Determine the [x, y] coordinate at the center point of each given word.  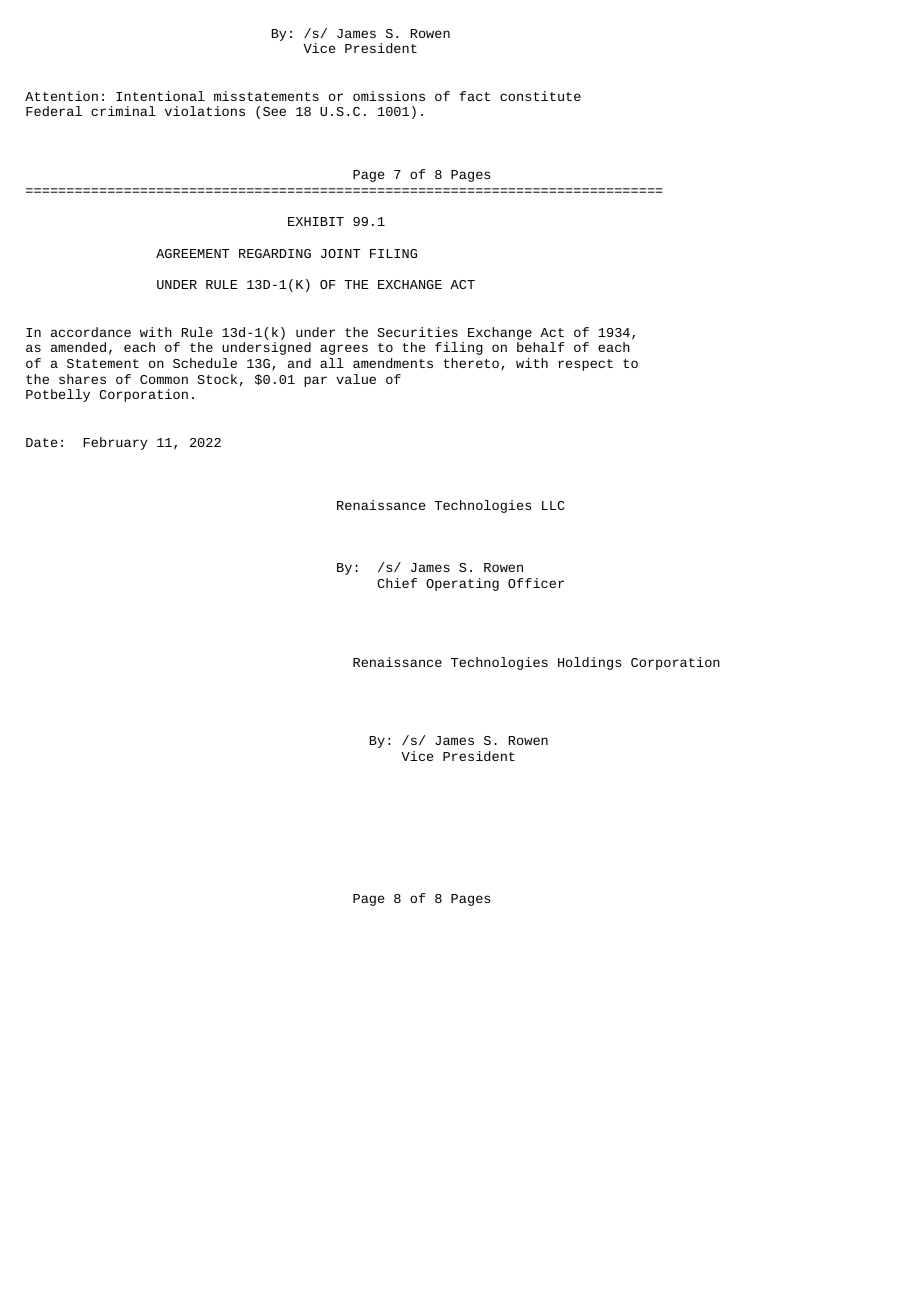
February [115, 443]
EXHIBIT [316, 221]
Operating [462, 584]
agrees [344, 349]
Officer [536, 583]
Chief [397, 583]
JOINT [340, 253]
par [315, 381]
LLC [553, 505]
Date [41, 442]
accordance [91, 332]
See [274, 111]
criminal [123, 111]
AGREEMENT [192, 253]
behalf [541, 347]
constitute [540, 96]
